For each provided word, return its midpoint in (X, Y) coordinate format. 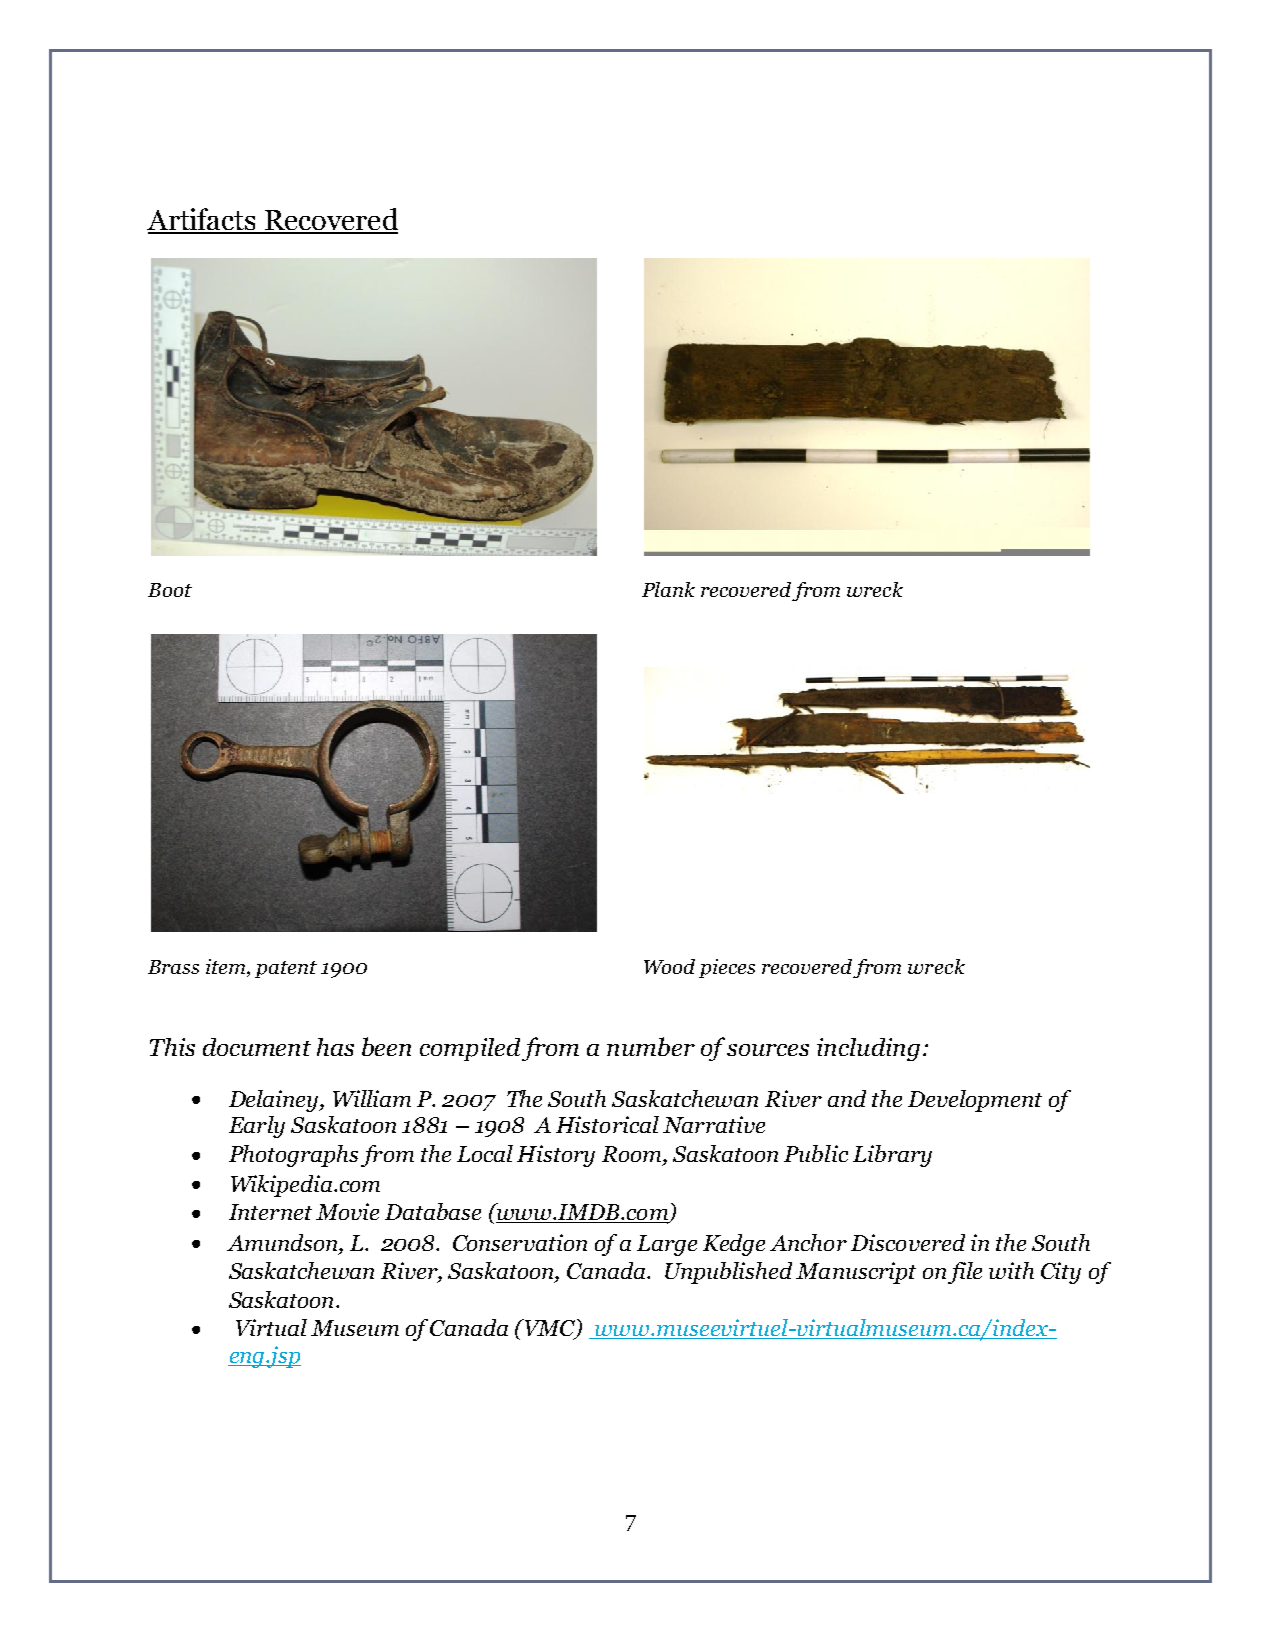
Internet (270, 1212)
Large (667, 1245)
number (651, 1046)
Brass (173, 967)
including (868, 1049)
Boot (170, 590)
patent (286, 969)
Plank (668, 589)
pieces (727, 968)
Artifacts (203, 220)
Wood (669, 966)
